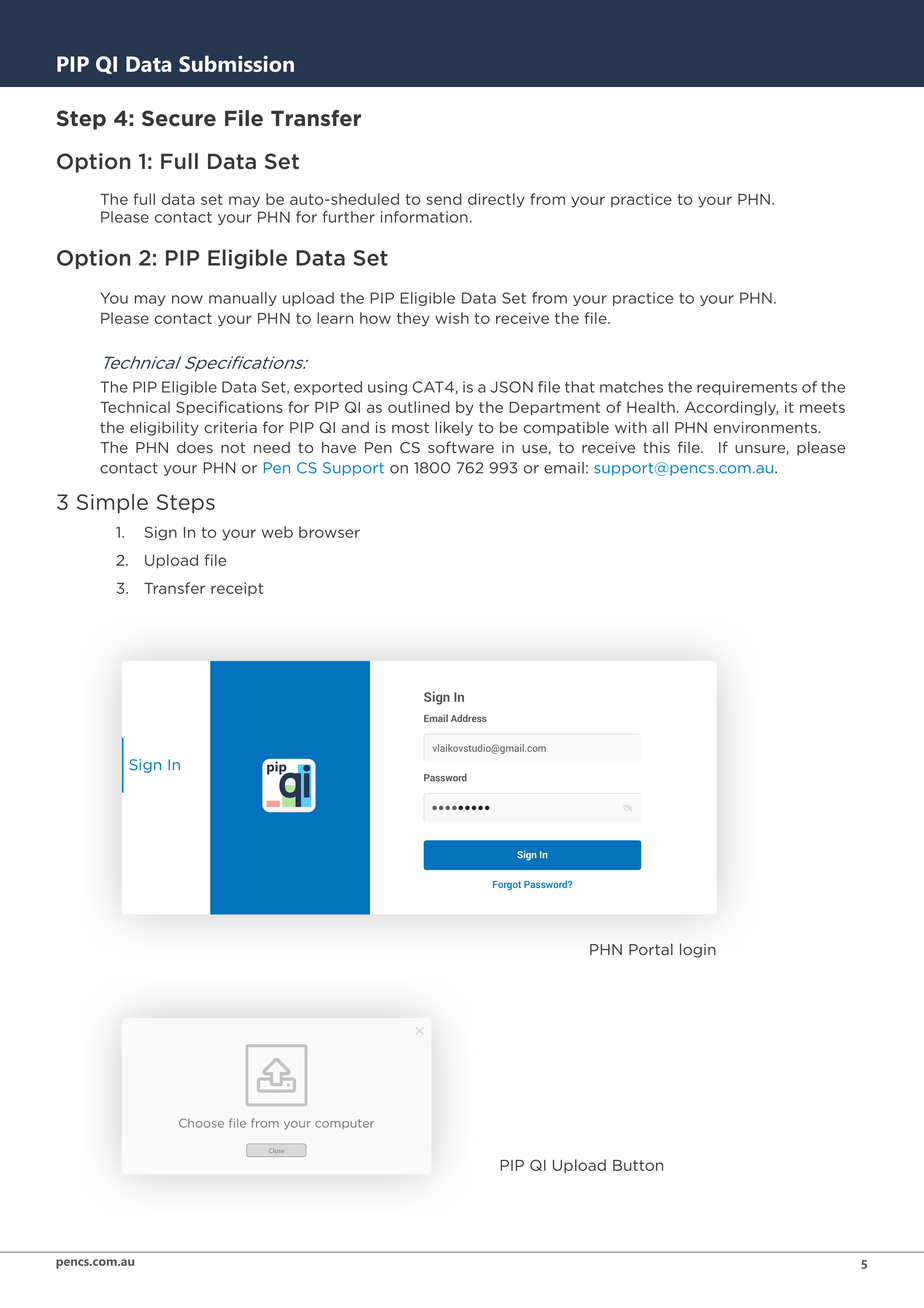 The width and height of the page is (924, 1308). Describe the element at coordinates (444, 199) in the page. I see `send` at that location.
